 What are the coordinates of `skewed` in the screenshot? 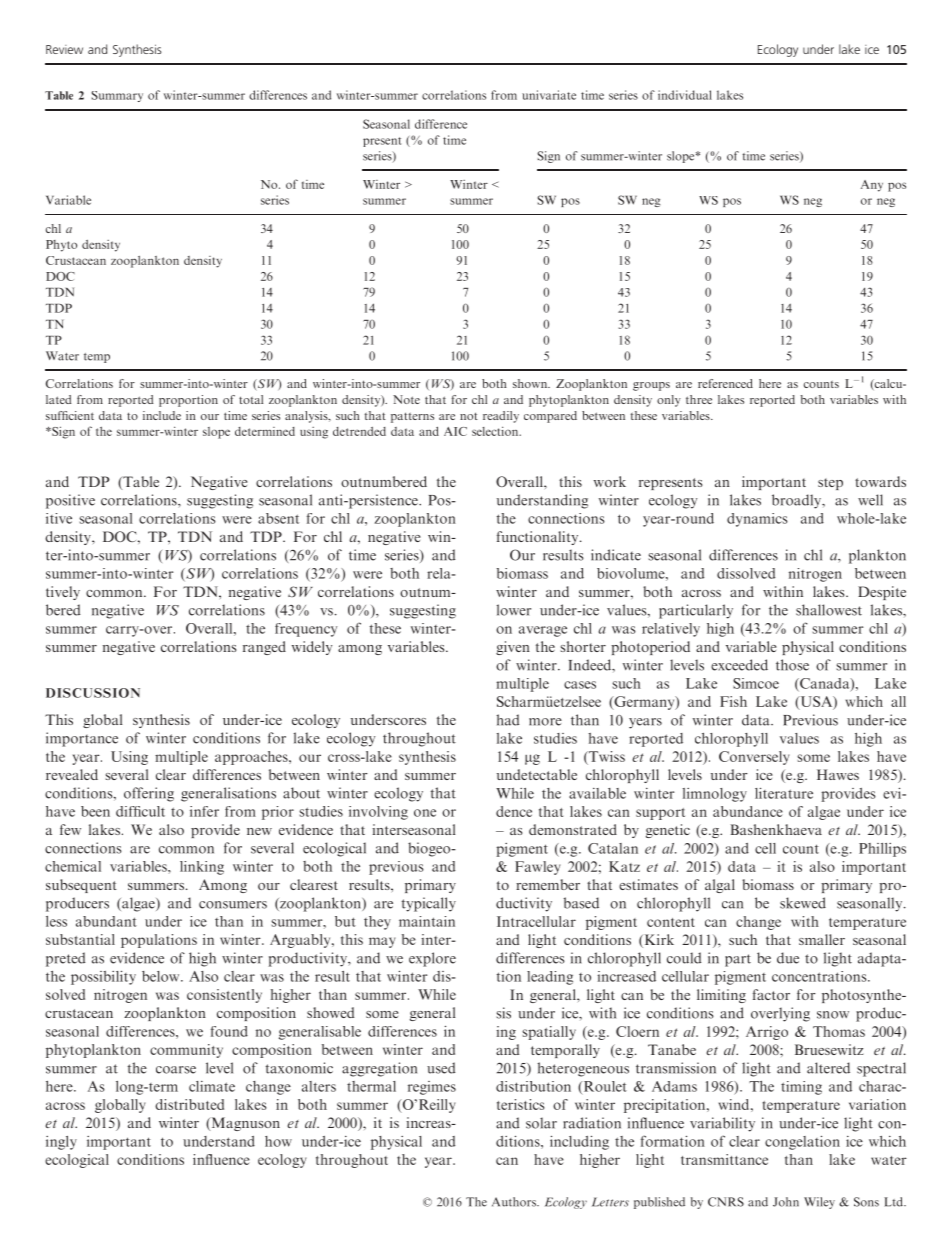 It's located at (803, 903).
